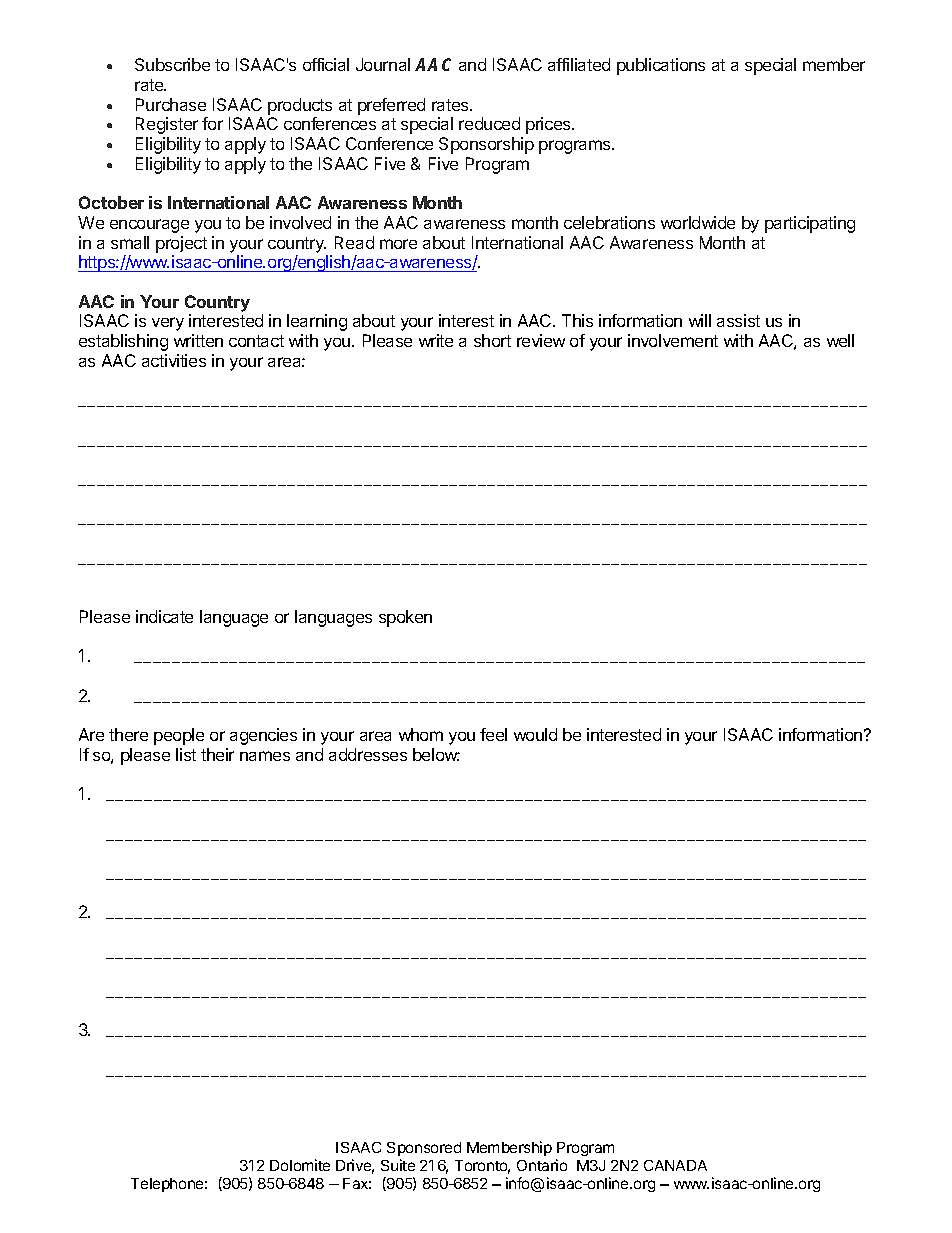 This screenshot has width=952, height=1233. I want to click on short, so click(492, 340).
